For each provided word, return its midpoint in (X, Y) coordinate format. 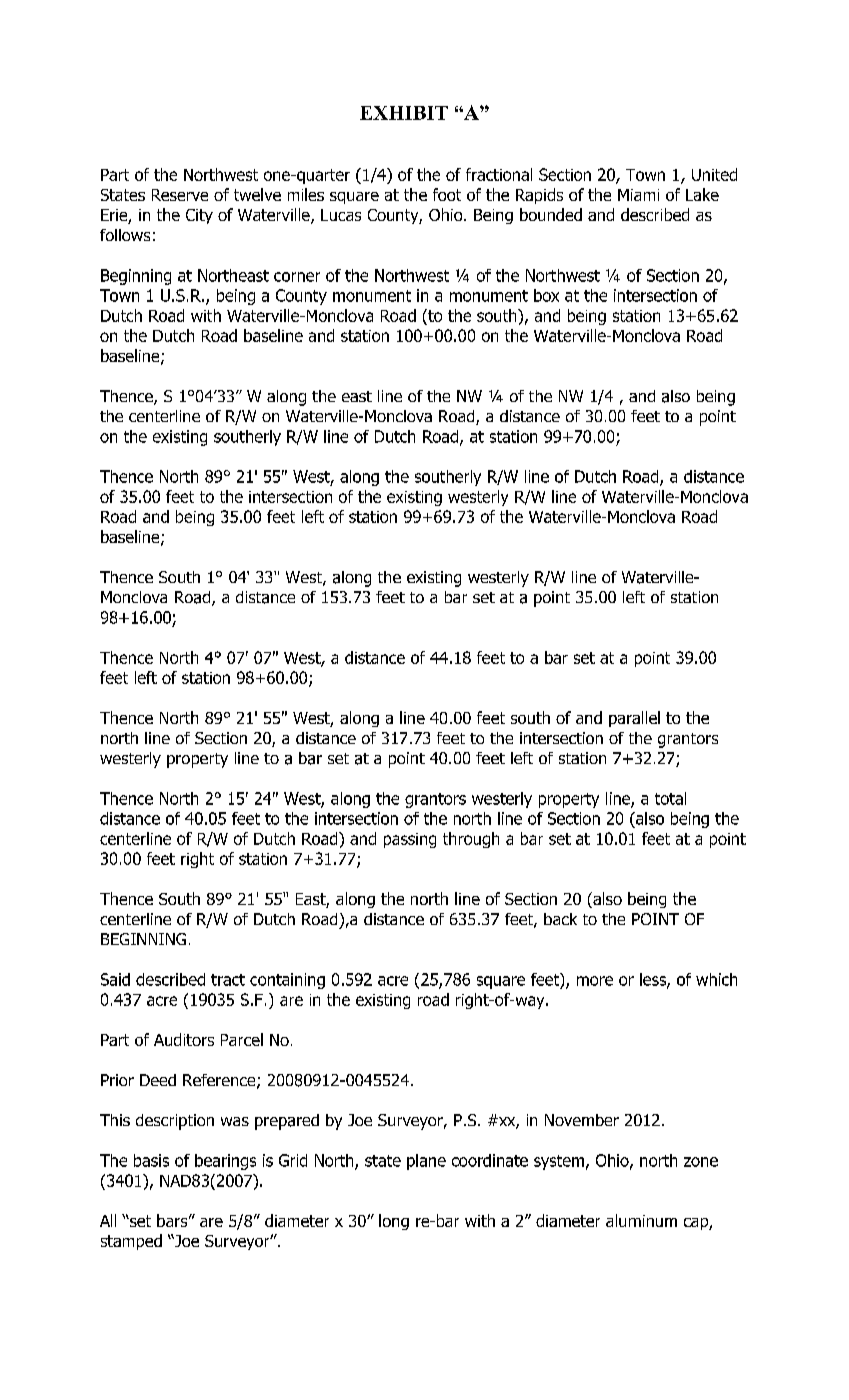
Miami (638, 195)
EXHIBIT (404, 113)
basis (151, 1160)
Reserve (180, 195)
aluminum (641, 1220)
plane (426, 1162)
